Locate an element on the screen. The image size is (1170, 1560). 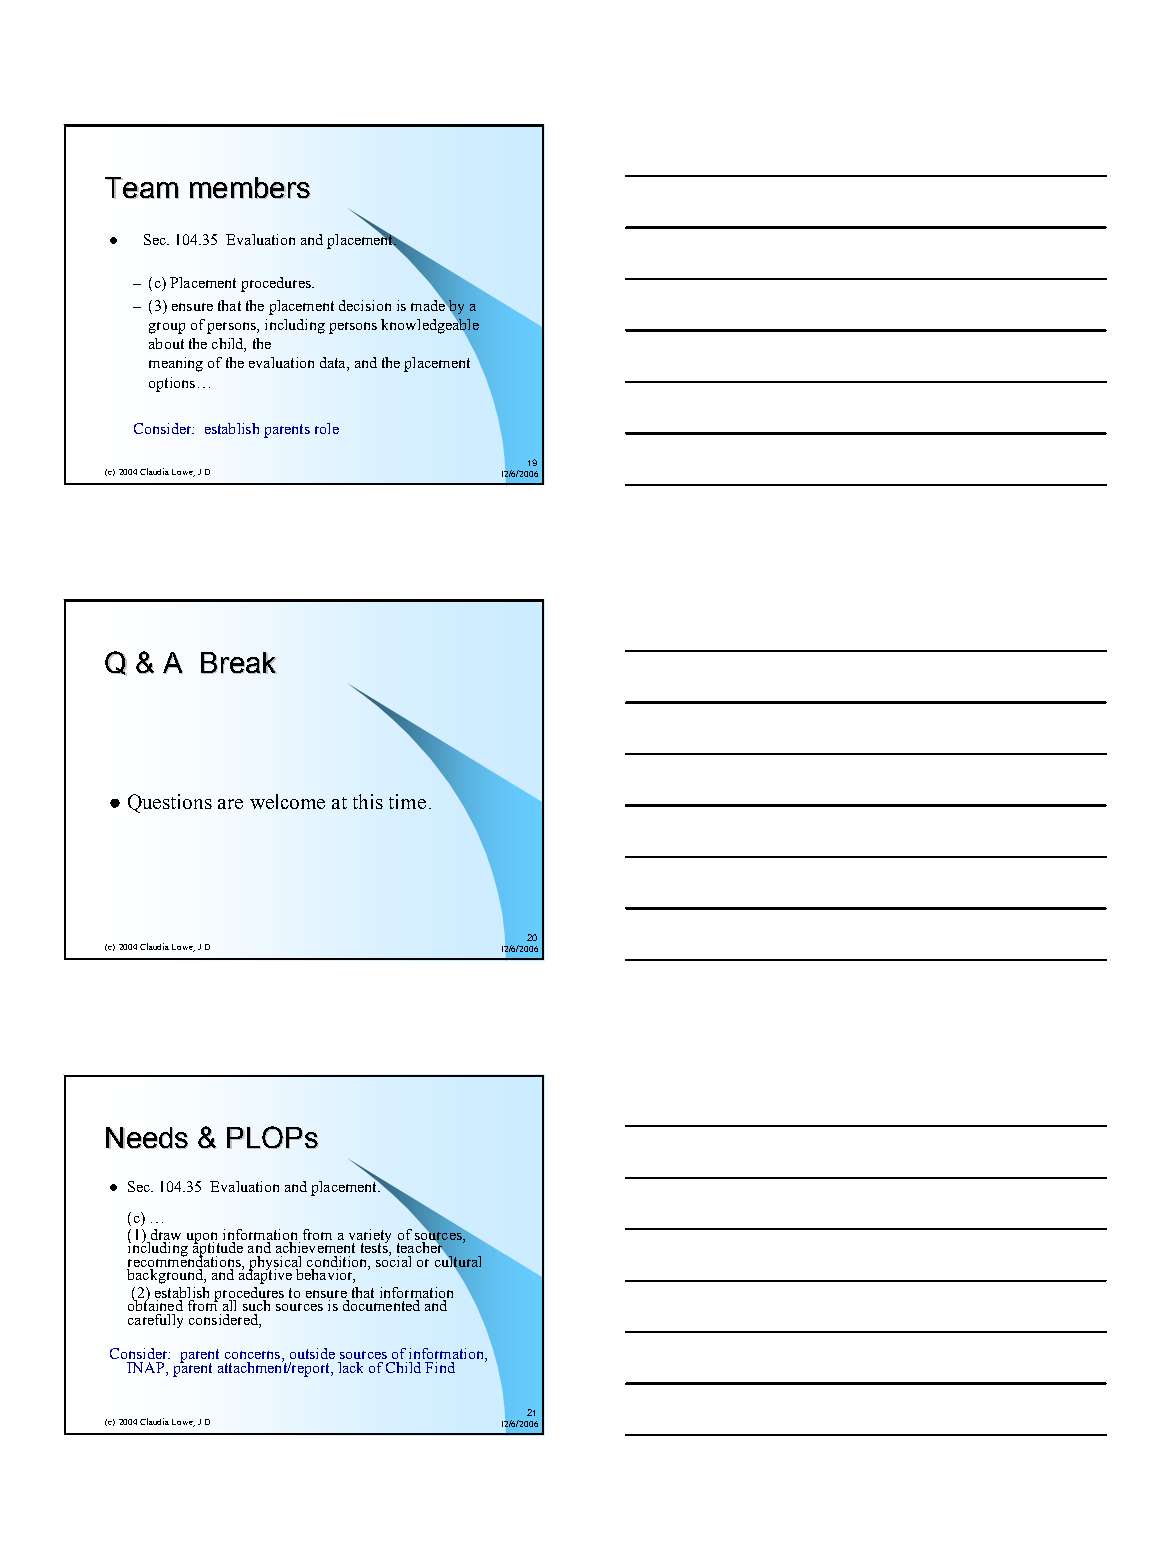
welcome is located at coordinates (287, 801).
